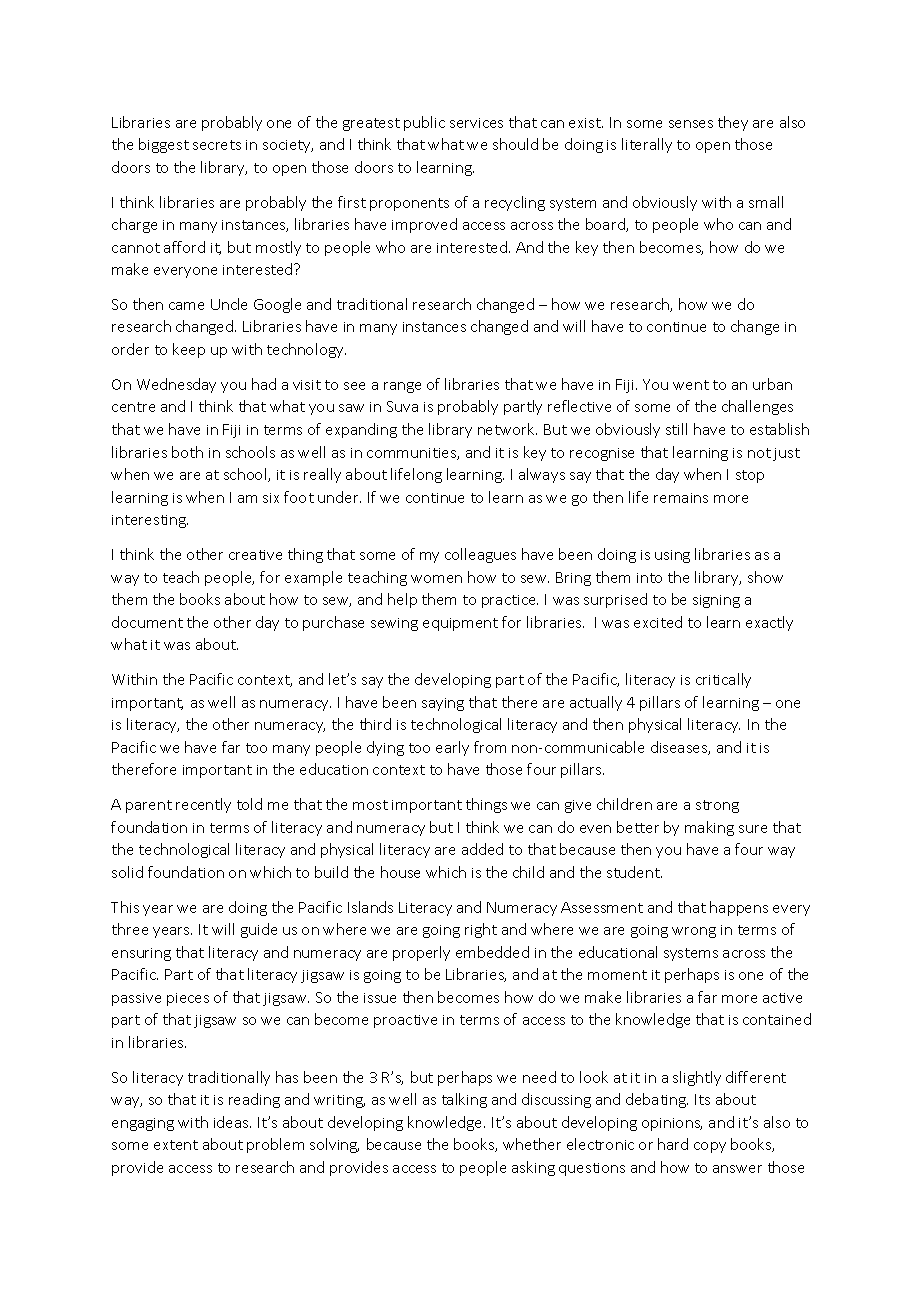  What do you see at coordinates (176, 1145) in the screenshot?
I see `extent` at bounding box center [176, 1145].
